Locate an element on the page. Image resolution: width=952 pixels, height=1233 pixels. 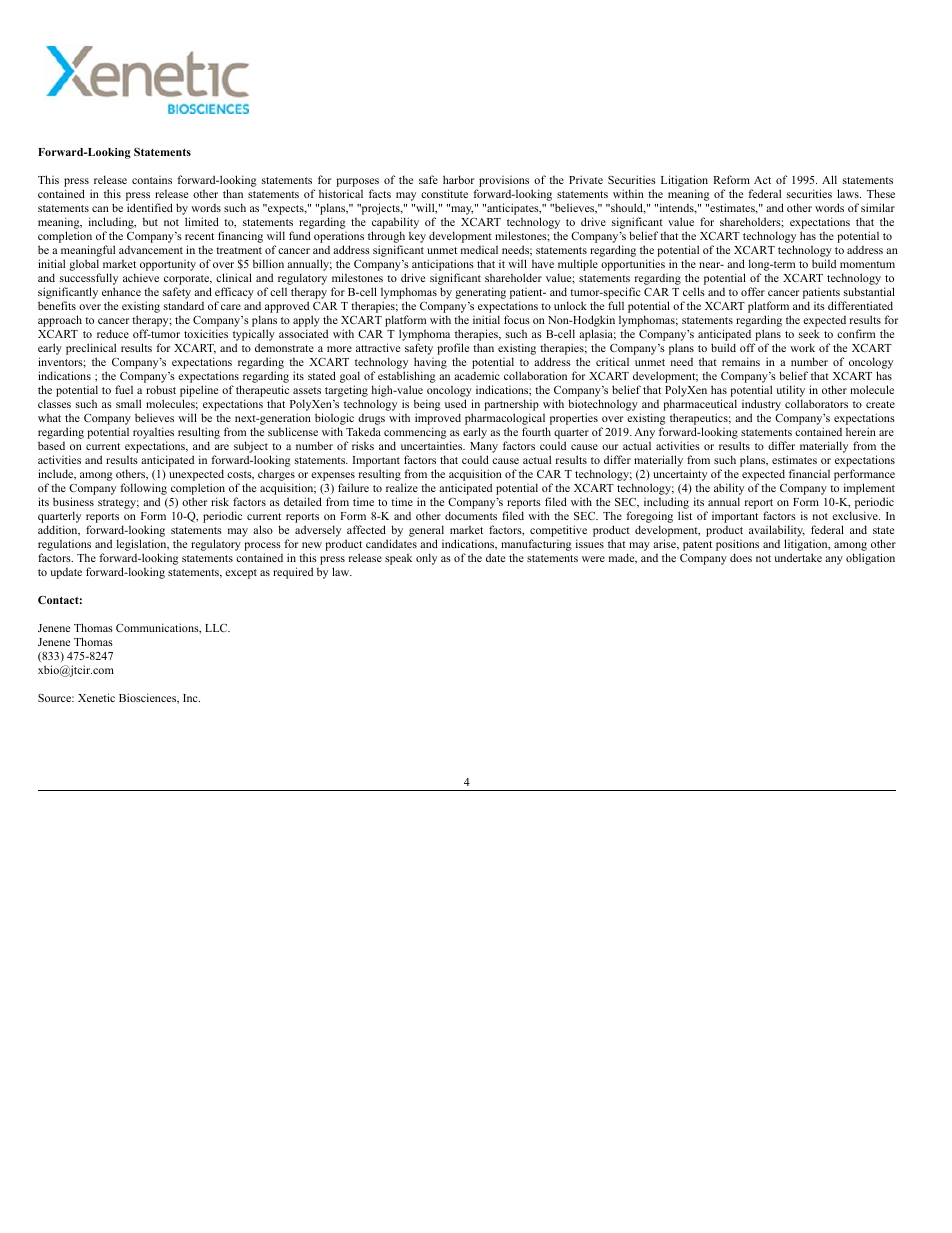
laws is located at coordinates (849, 193).
